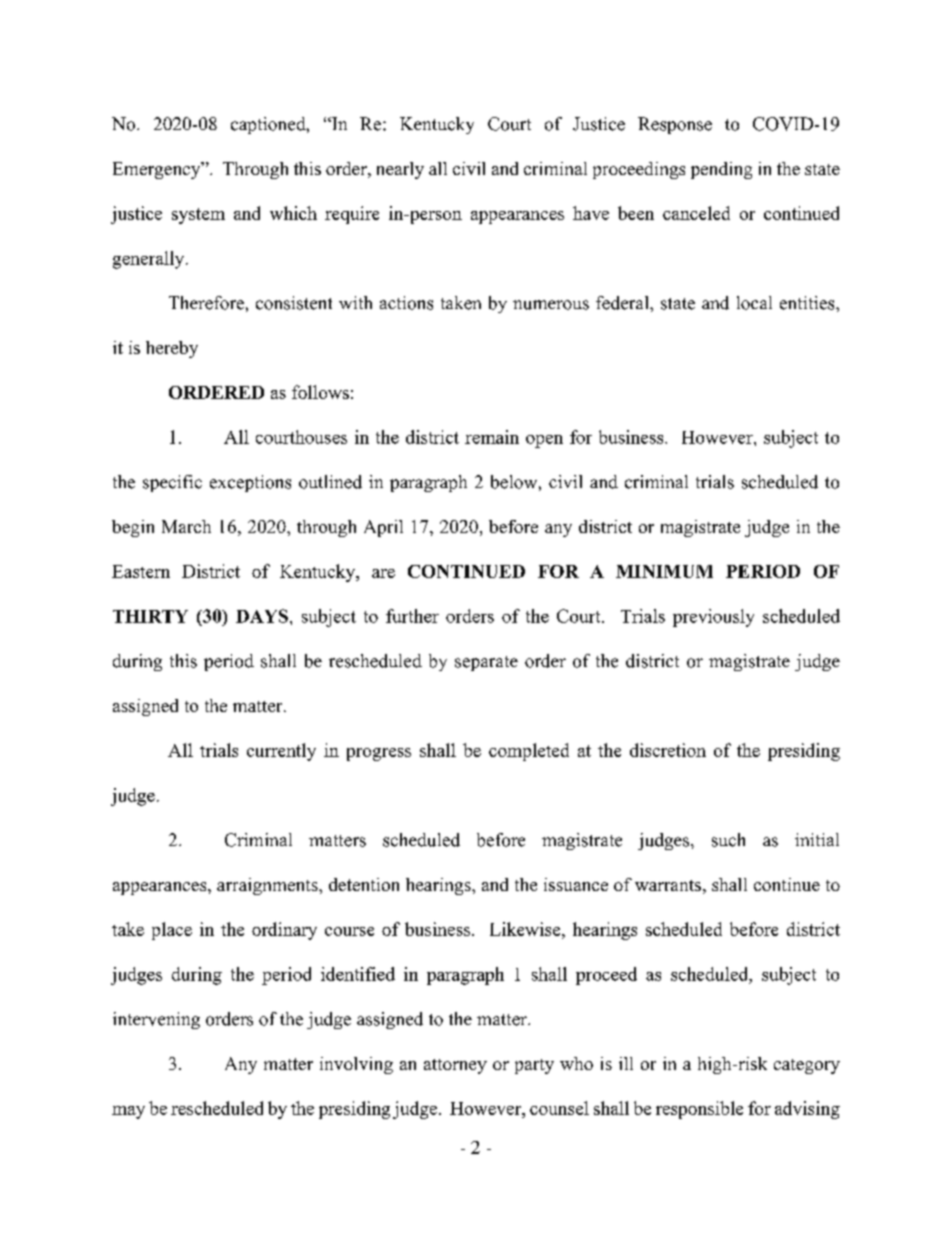 This document has width=952, height=1233. I want to click on discretion, so click(668, 750).
